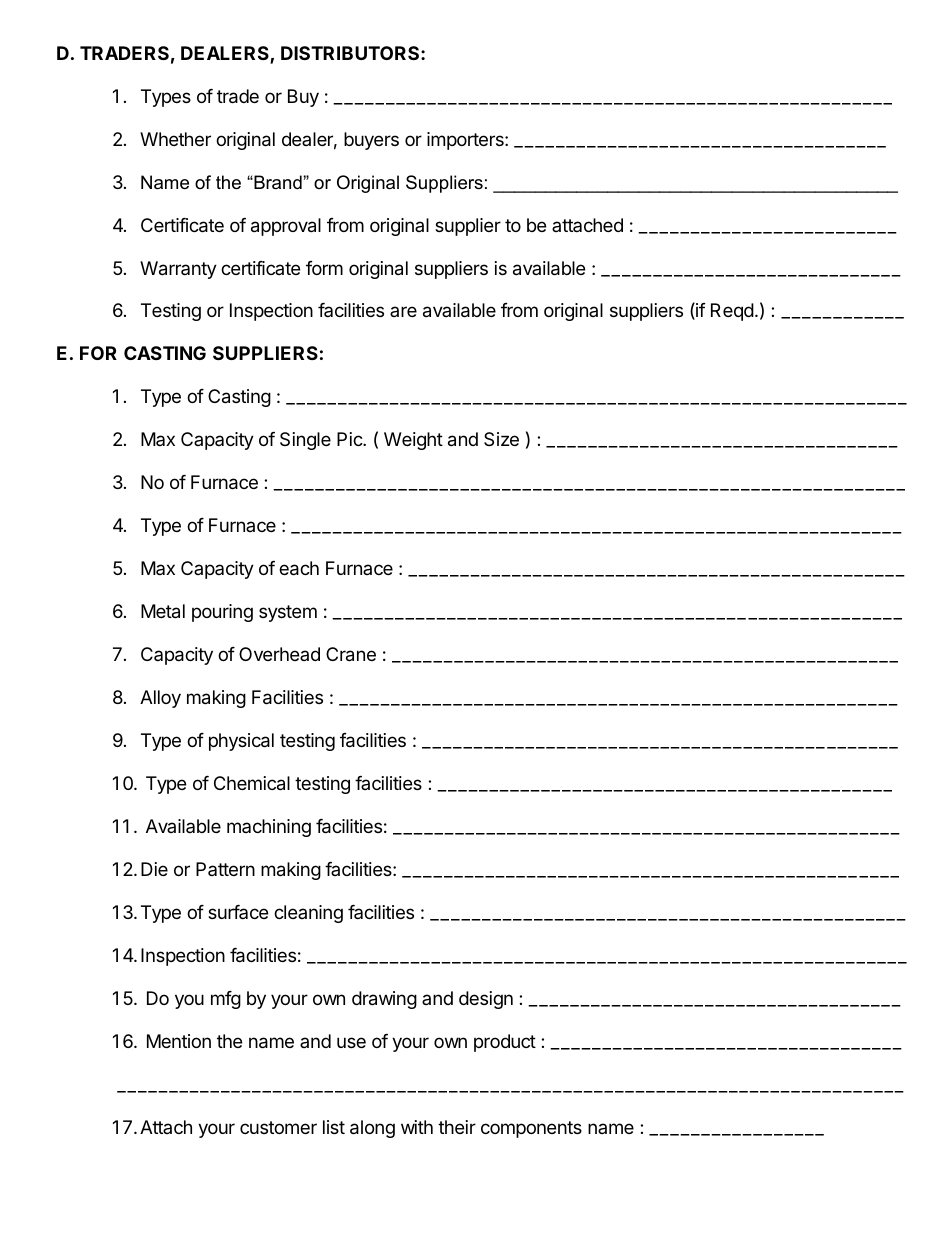  Describe the element at coordinates (501, 439) in the screenshot. I see `Size` at that location.
